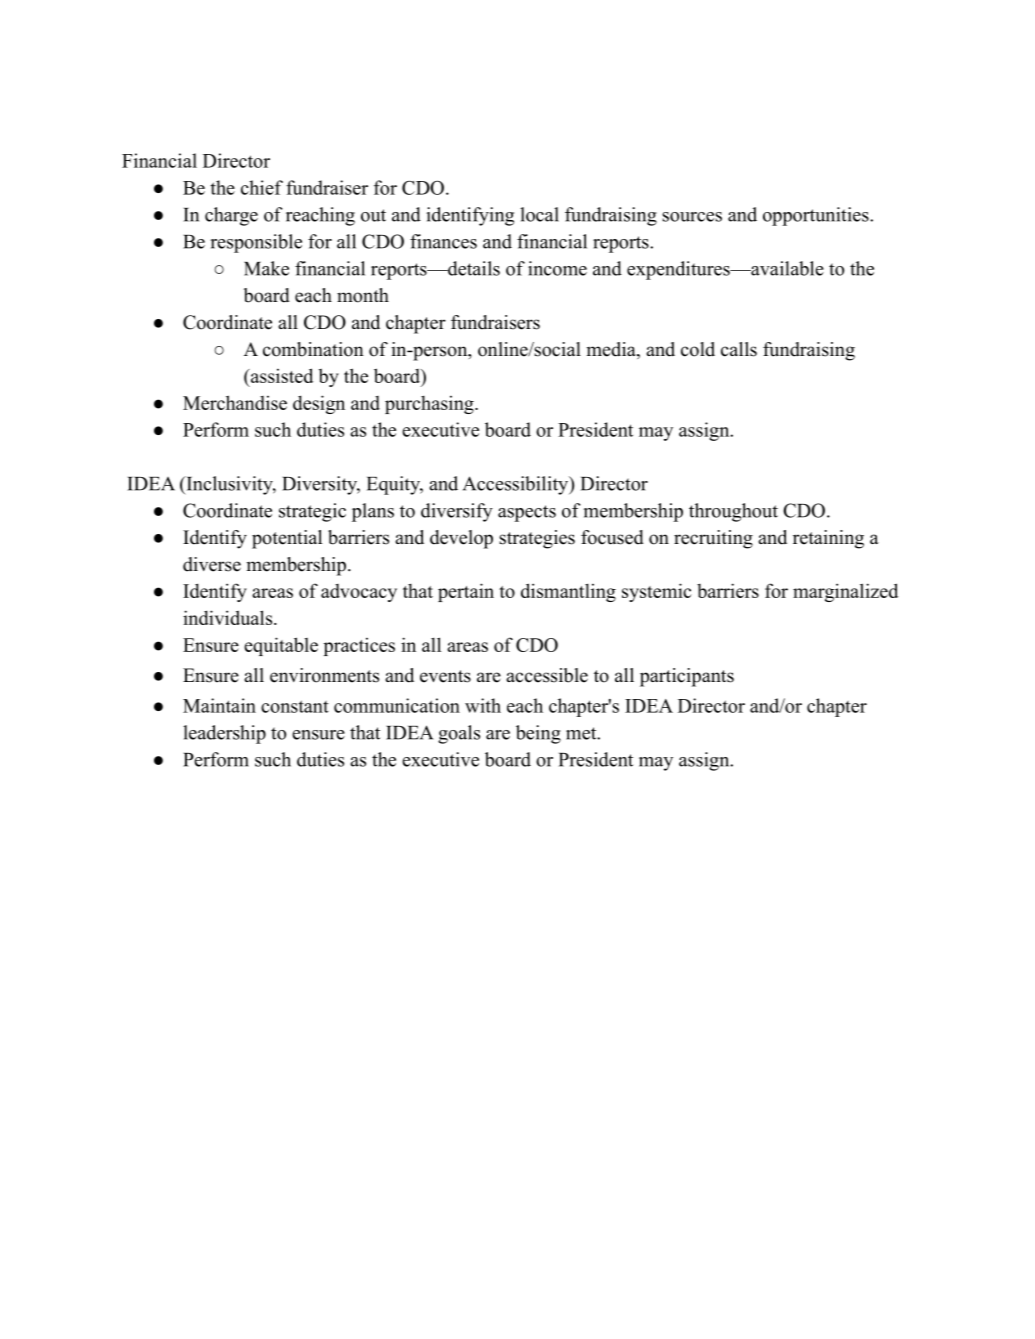  Describe the element at coordinates (612, 350) in the screenshot. I see `media` at that location.
